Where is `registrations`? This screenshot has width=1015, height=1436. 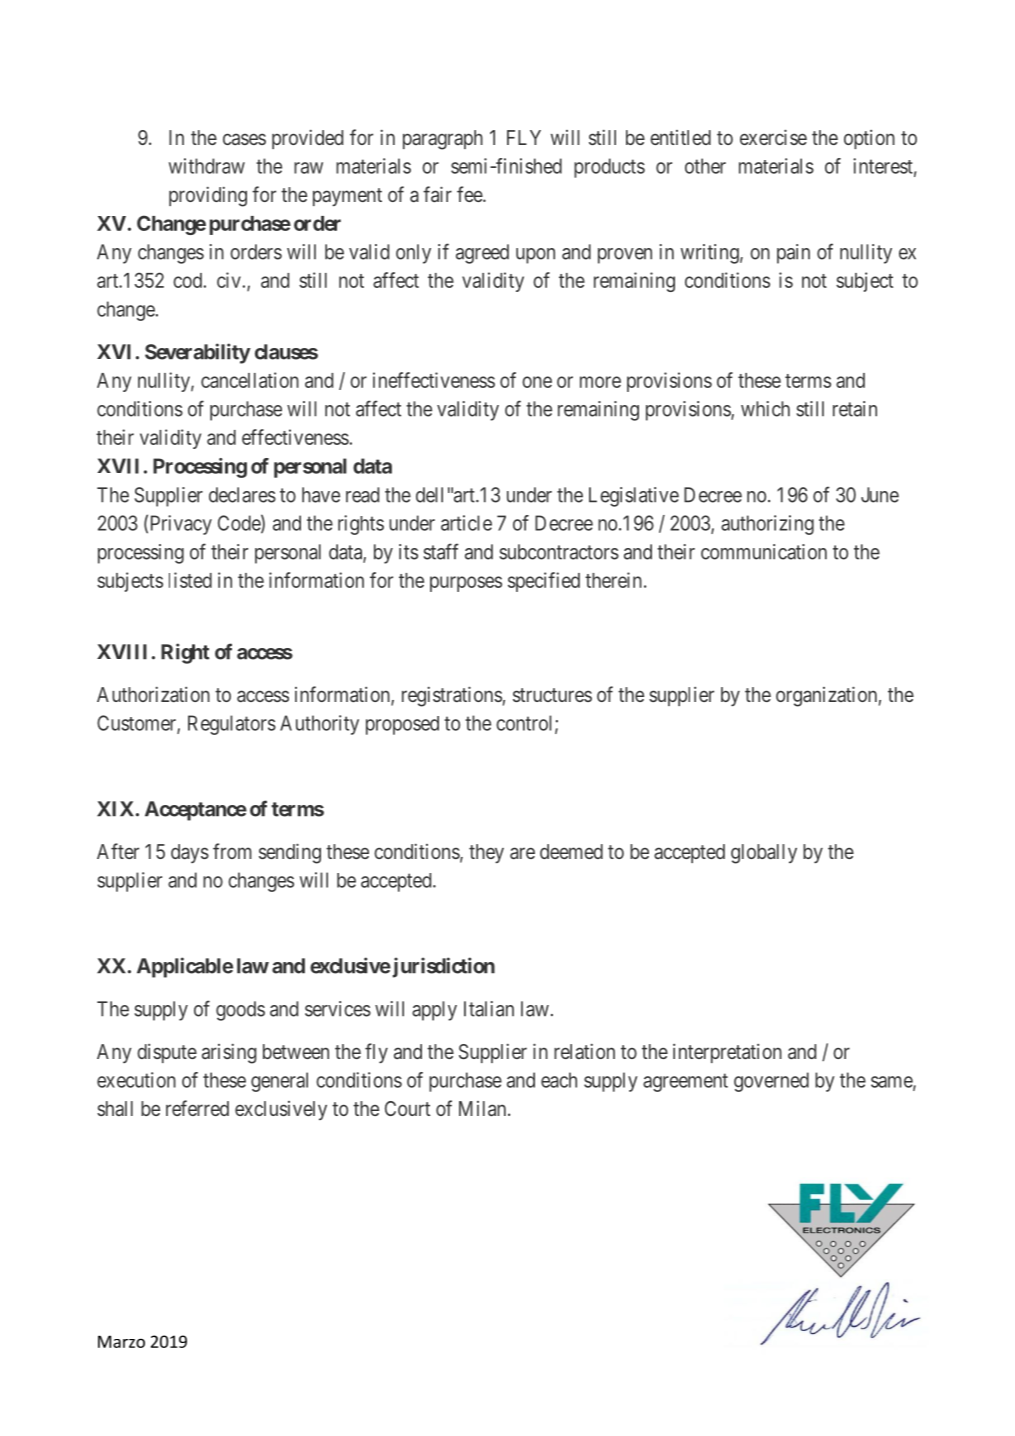 registrations is located at coordinates (452, 696).
